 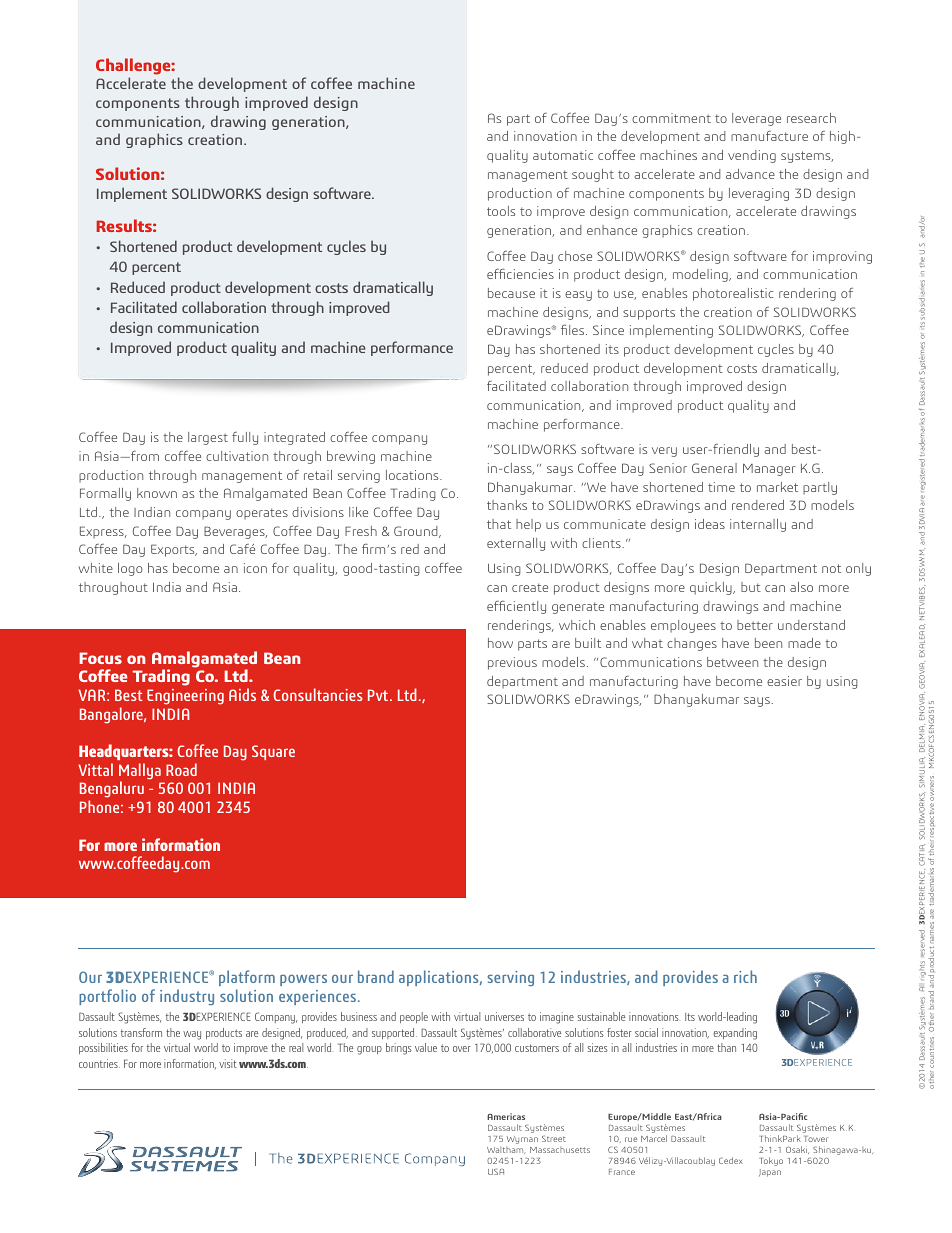 I want to click on visit, so click(x=228, y=1063).
